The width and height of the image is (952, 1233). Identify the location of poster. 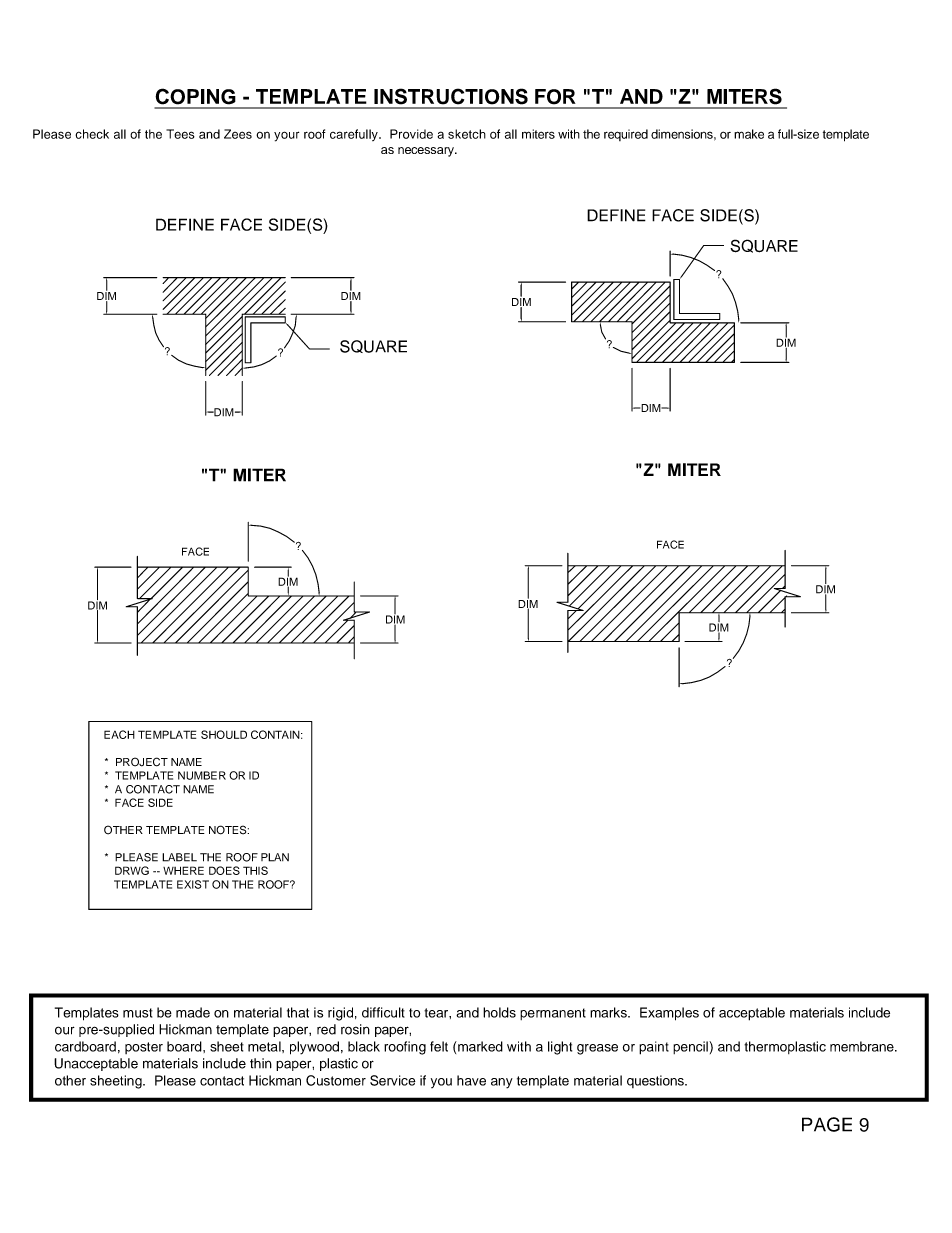
(144, 1048).
